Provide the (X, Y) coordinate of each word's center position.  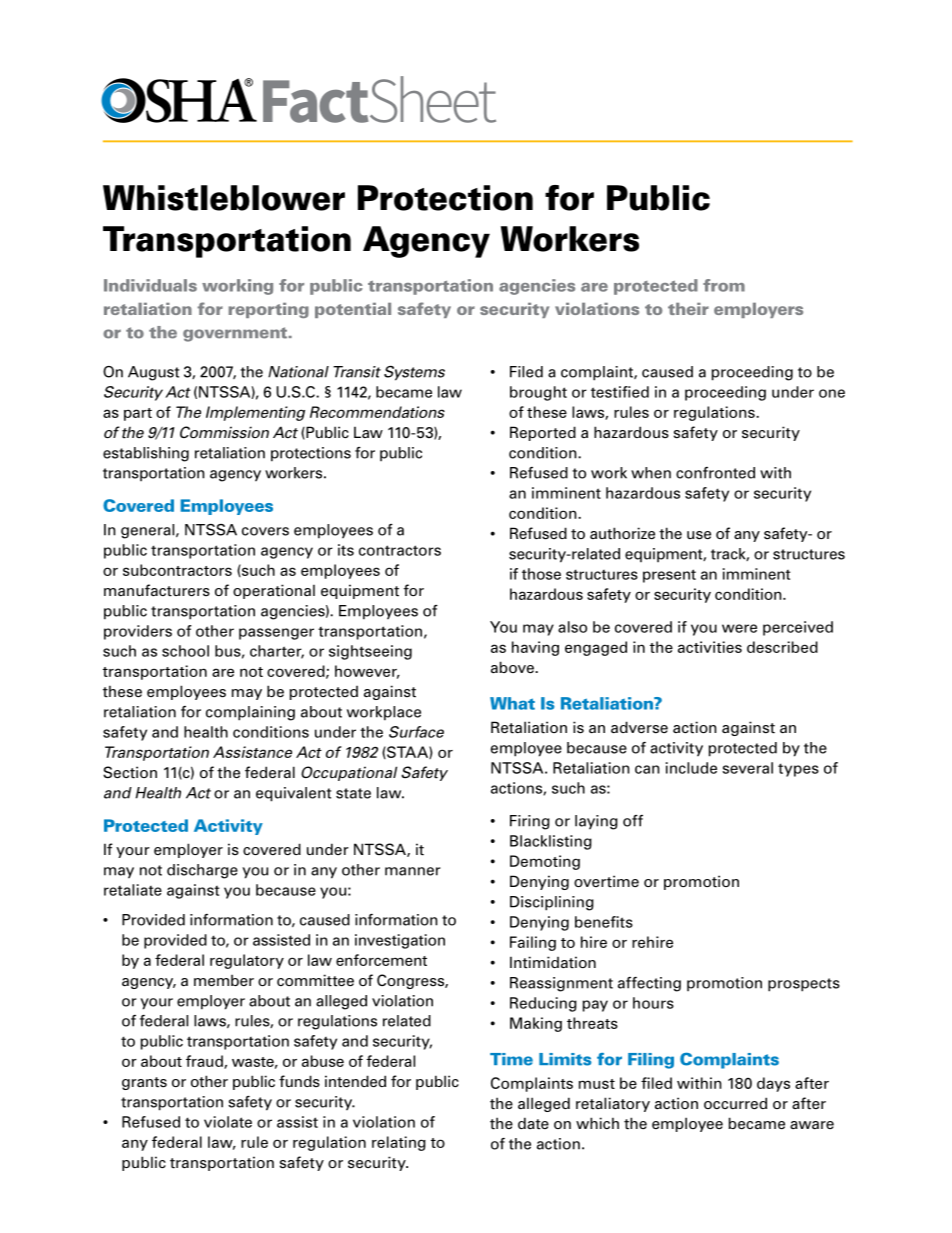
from (724, 285)
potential (353, 310)
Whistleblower (224, 198)
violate (228, 1122)
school (185, 651)
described (782, 647)
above (513, 667)
